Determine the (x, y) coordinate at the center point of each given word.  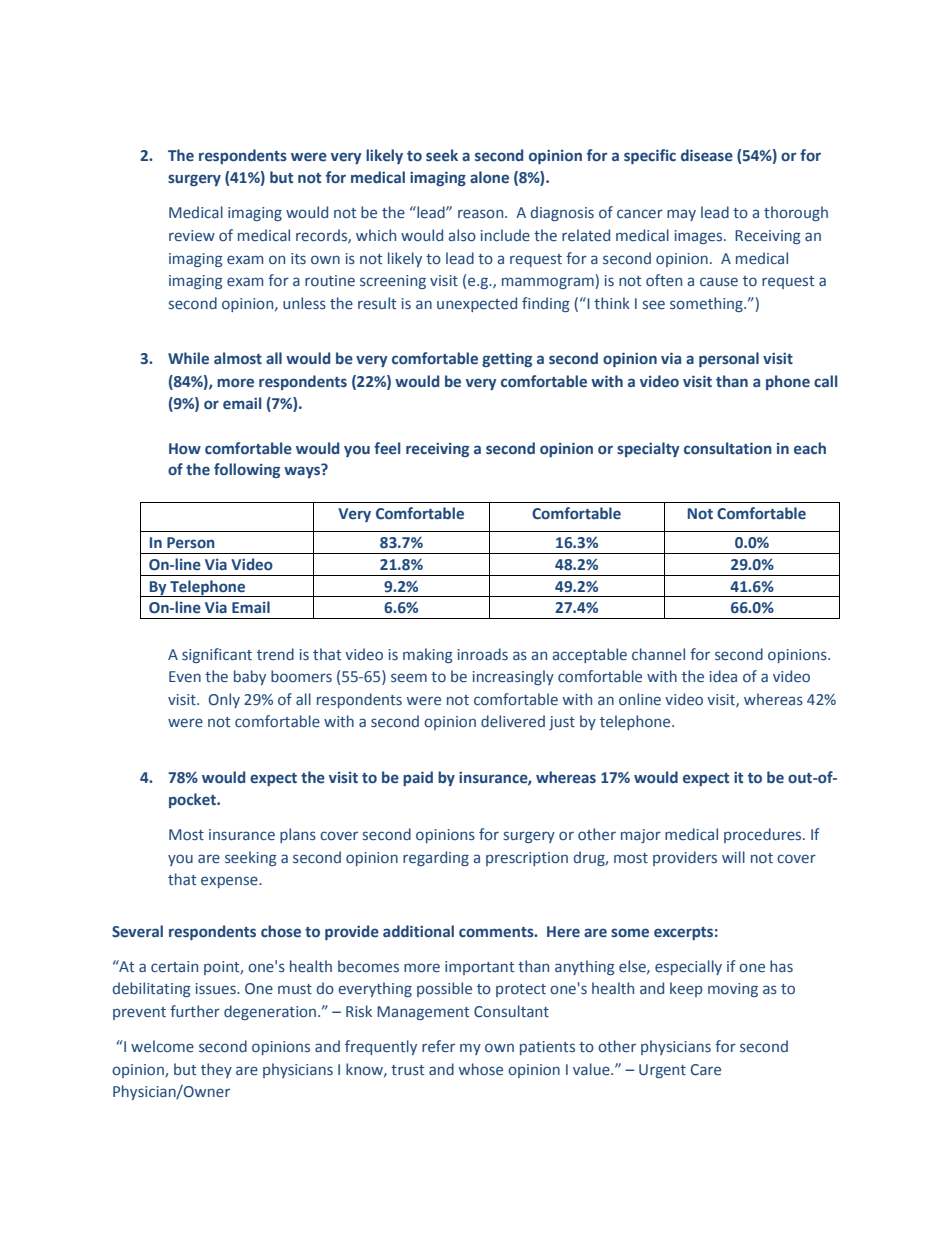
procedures (764, 835)
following (247, 470)
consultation (728, 448)
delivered (513, 721)
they (216, 1070)
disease (707, 155)
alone (489, 177)
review (192, 236)
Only (224, 700)
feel (387, 448)
